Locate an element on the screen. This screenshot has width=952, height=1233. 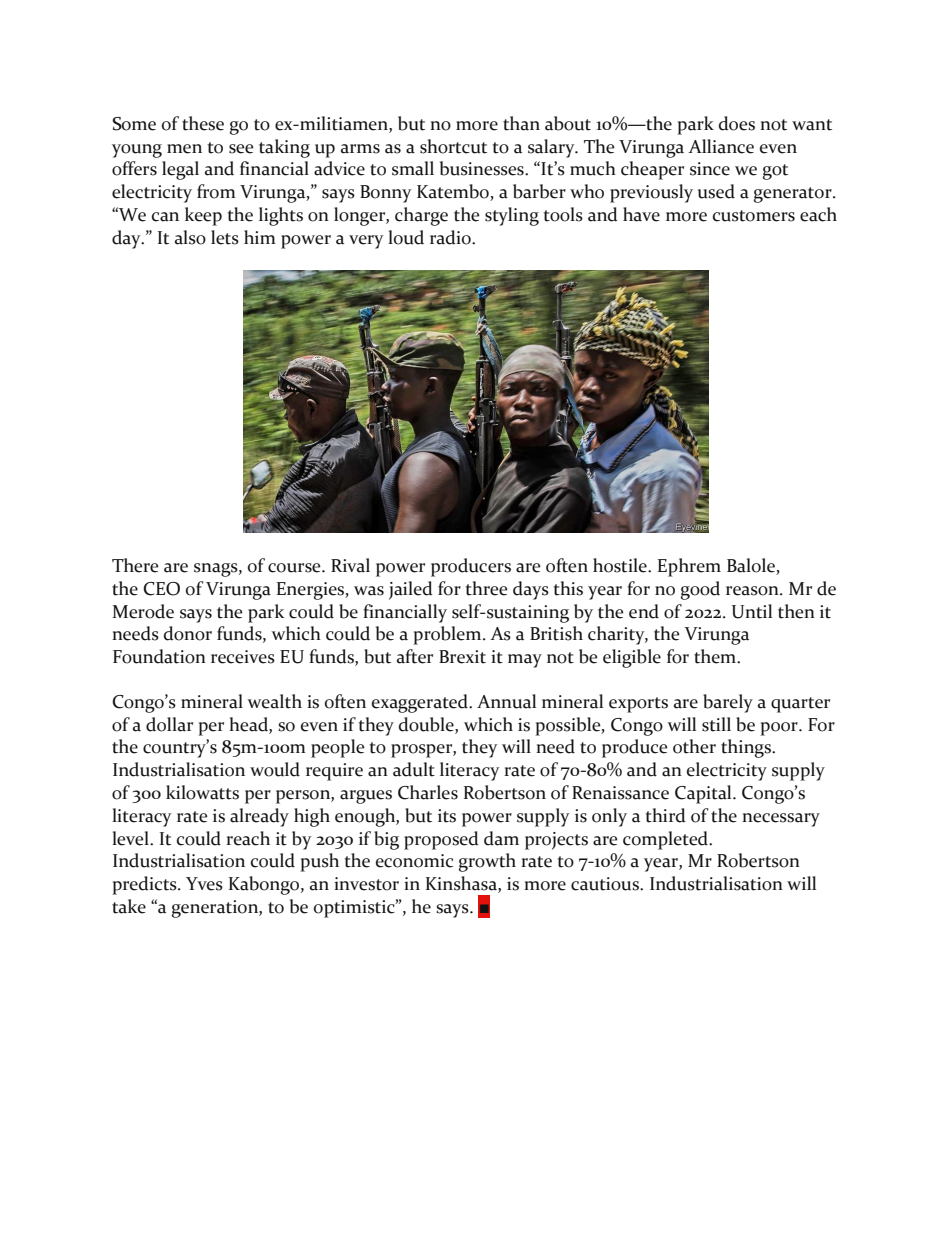
There is located at coordinates (135, 565).
